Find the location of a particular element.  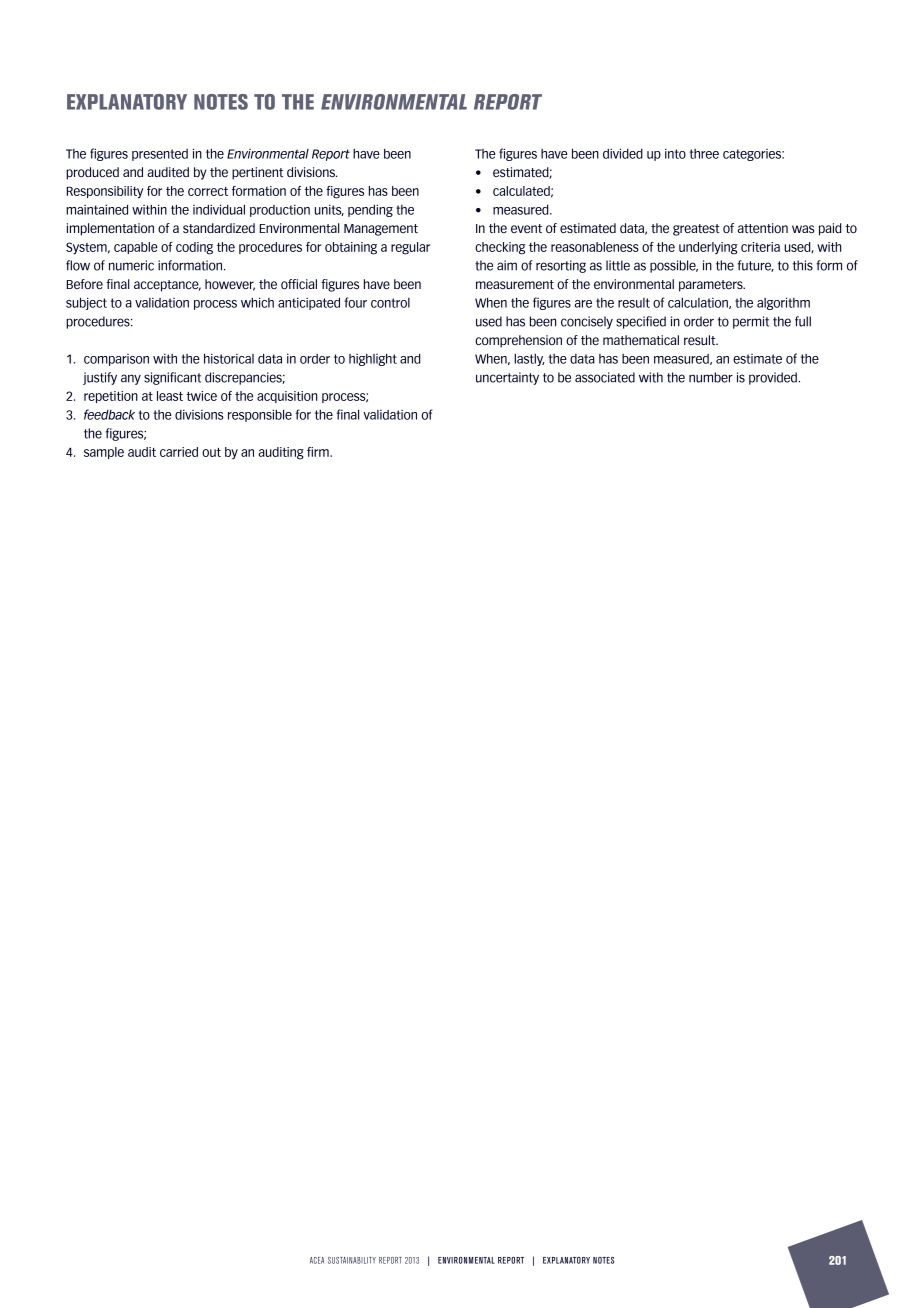

acquisition is located at coordinates (287, 397).
